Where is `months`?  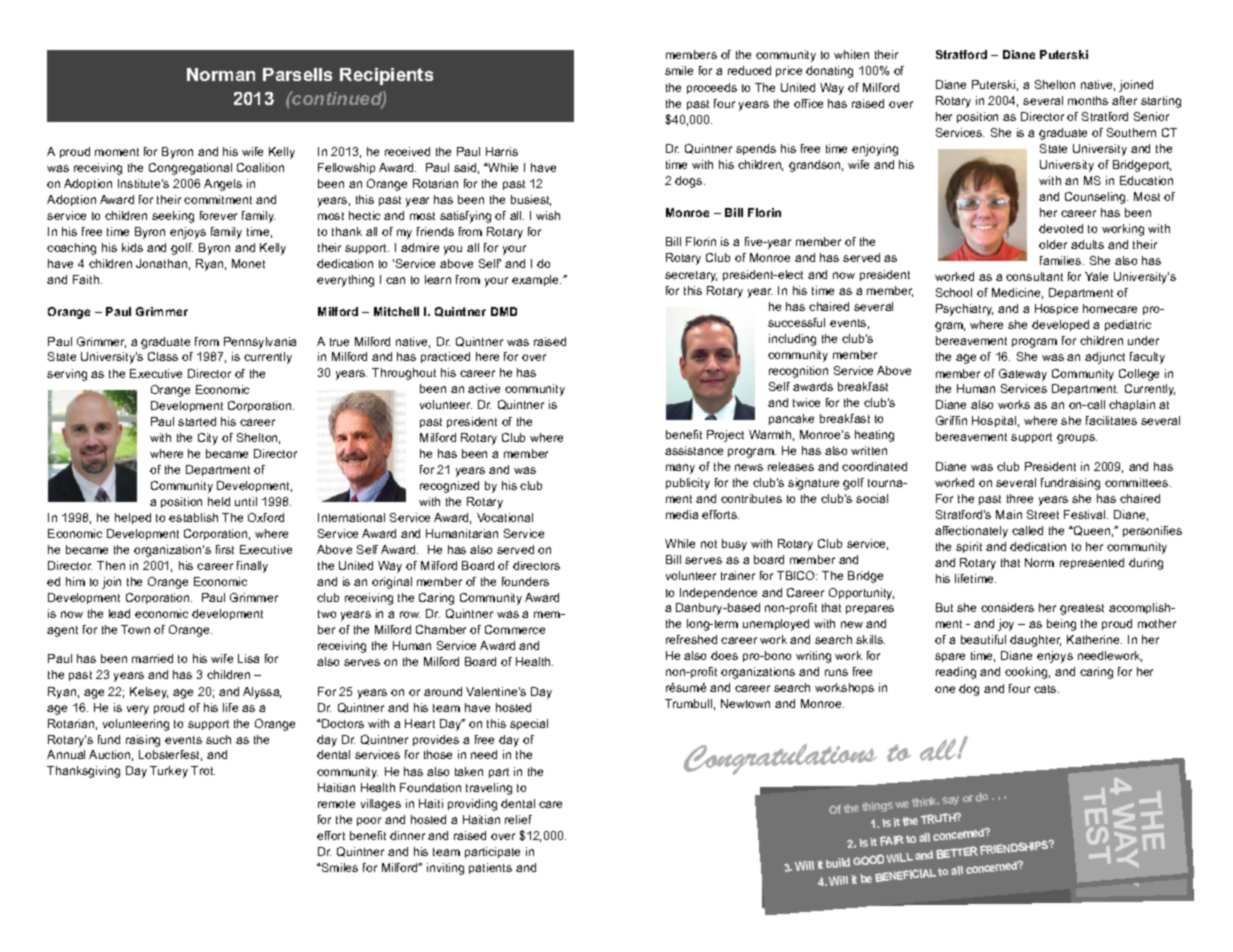 months is located at coordinates (1088, 100).
